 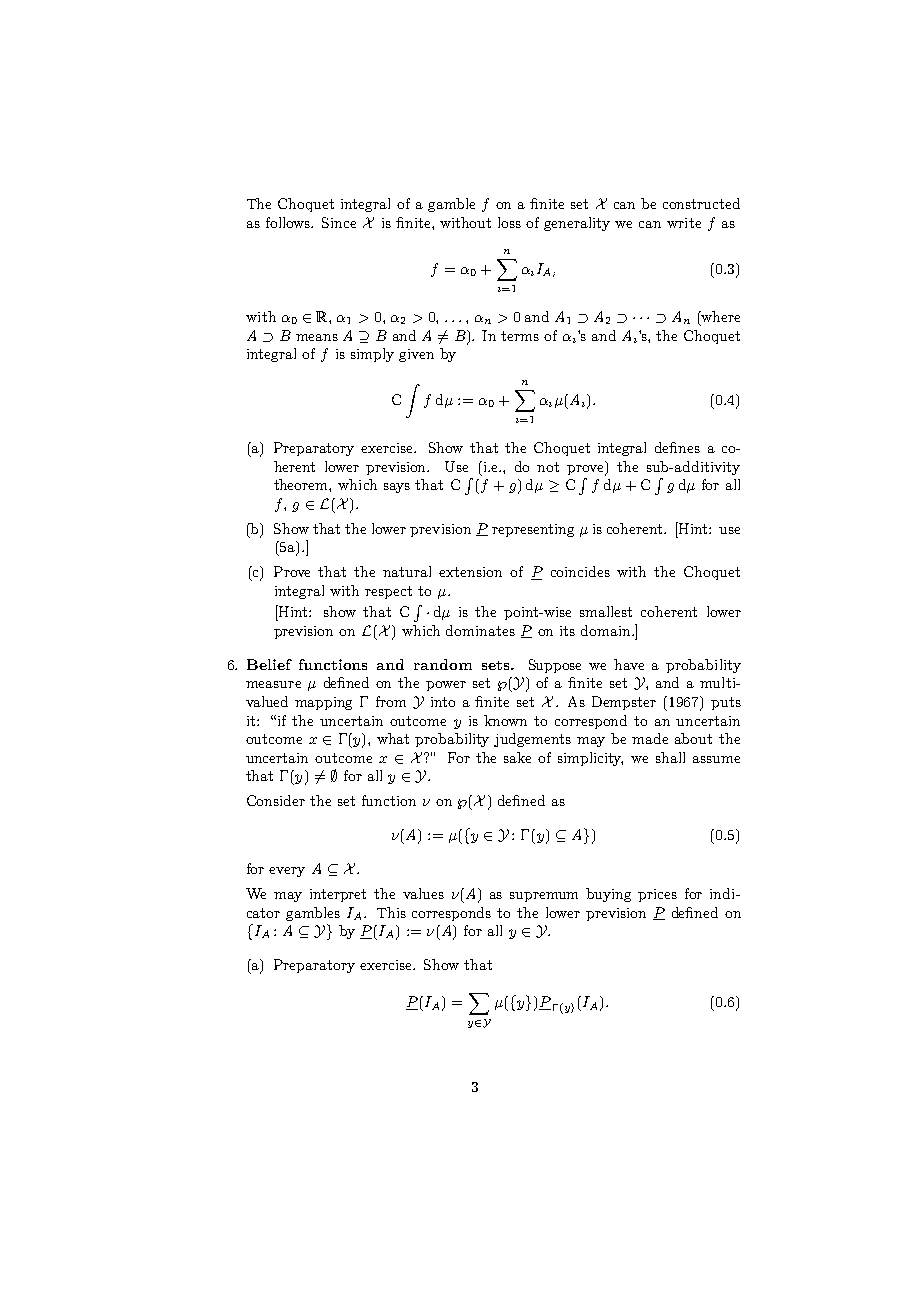 What do you see at coordinates (338, 895) in the screenshot?
I see `interpret` at bounding box center [338, 895].
